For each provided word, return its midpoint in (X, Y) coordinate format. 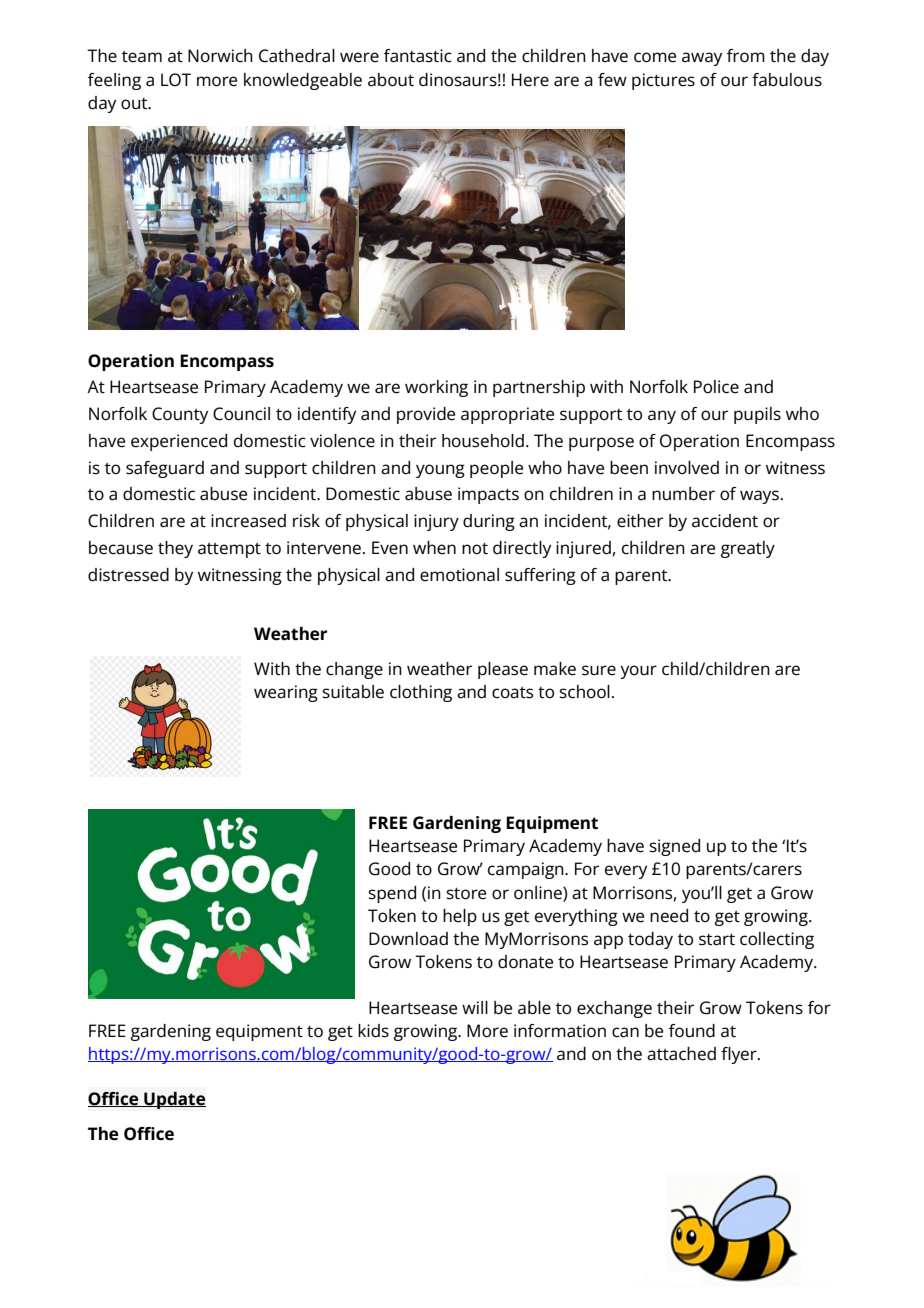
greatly (748, 549)
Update (174, 1100)
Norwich (220, 56)
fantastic (418, 56)
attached (681, 1054)
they (175, 549)
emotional (459, 575)
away (702, 59)
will (475, 1007)
